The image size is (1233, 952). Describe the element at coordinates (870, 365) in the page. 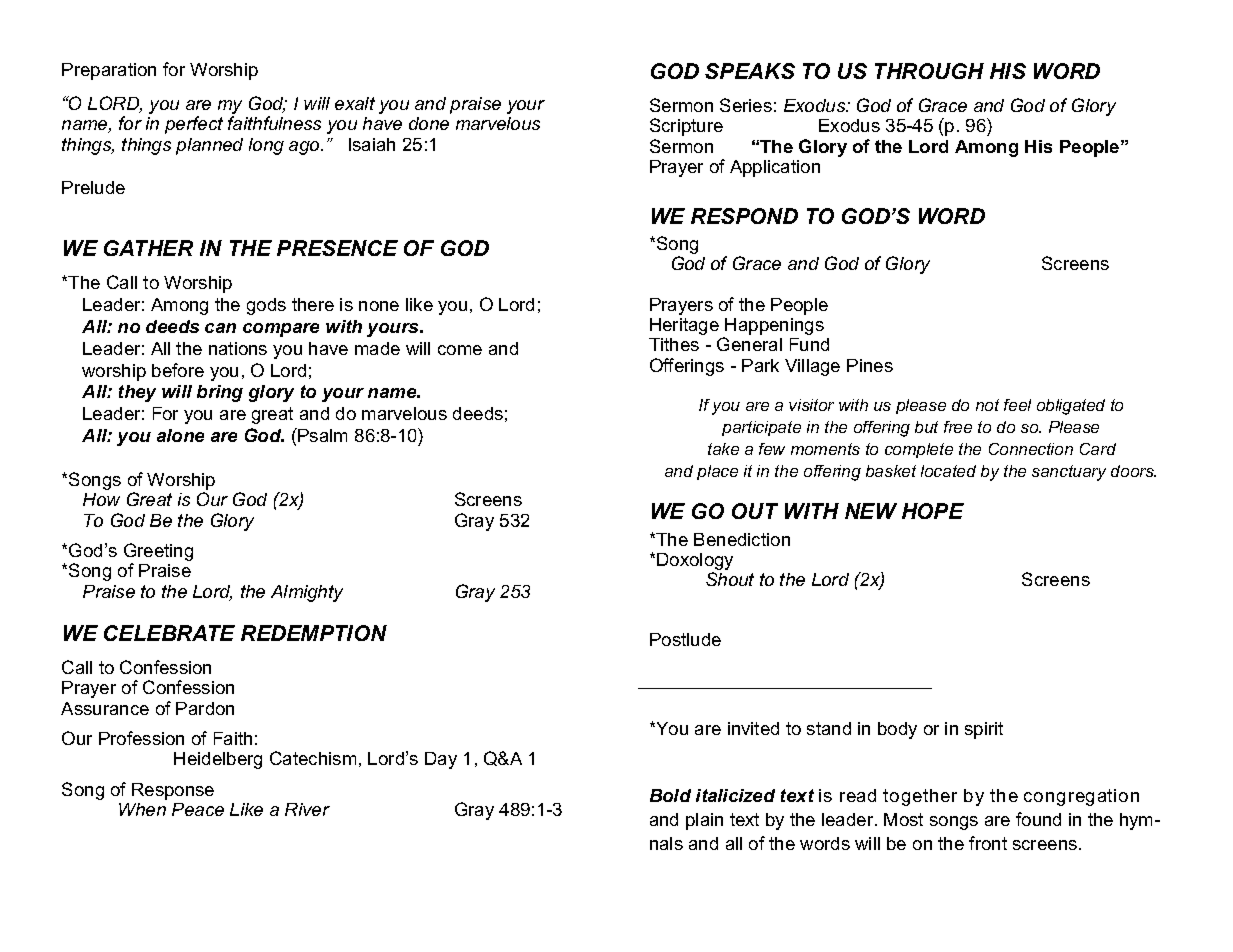

I see `Pines` at that location.
